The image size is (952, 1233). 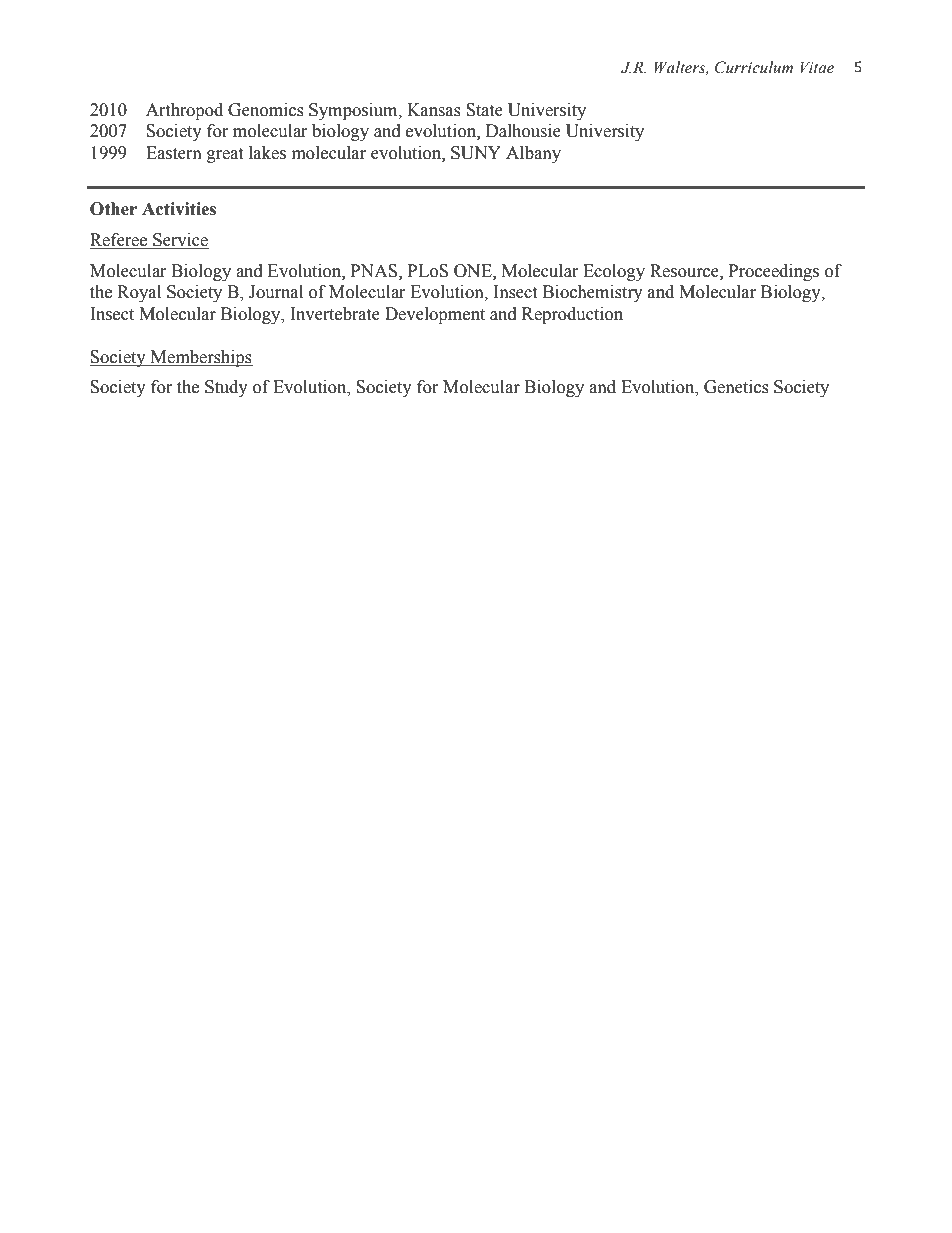 I want to click on SUNY, so click(x=476, y=153).
